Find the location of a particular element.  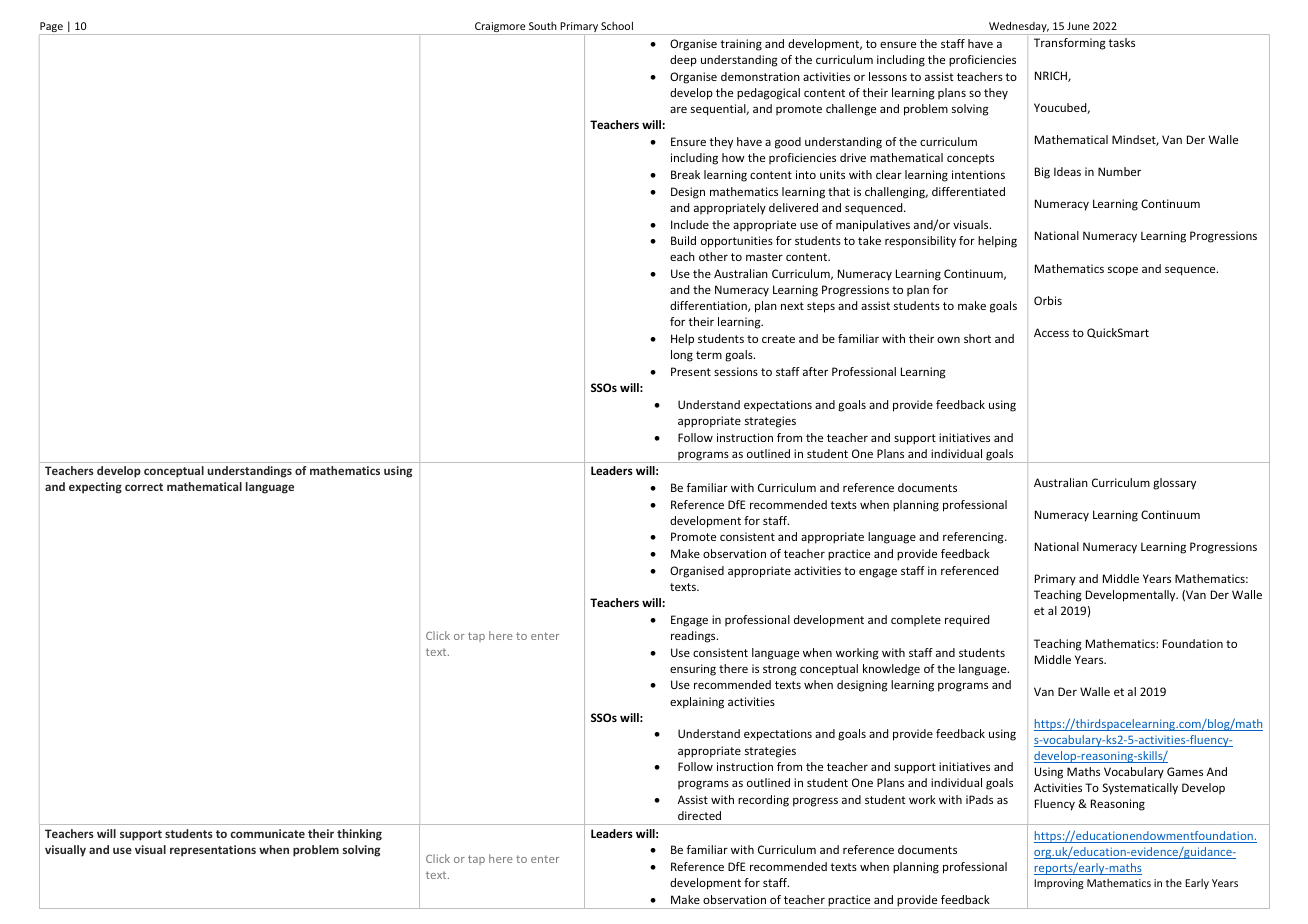

Include is located at coordinates (690, 224).
